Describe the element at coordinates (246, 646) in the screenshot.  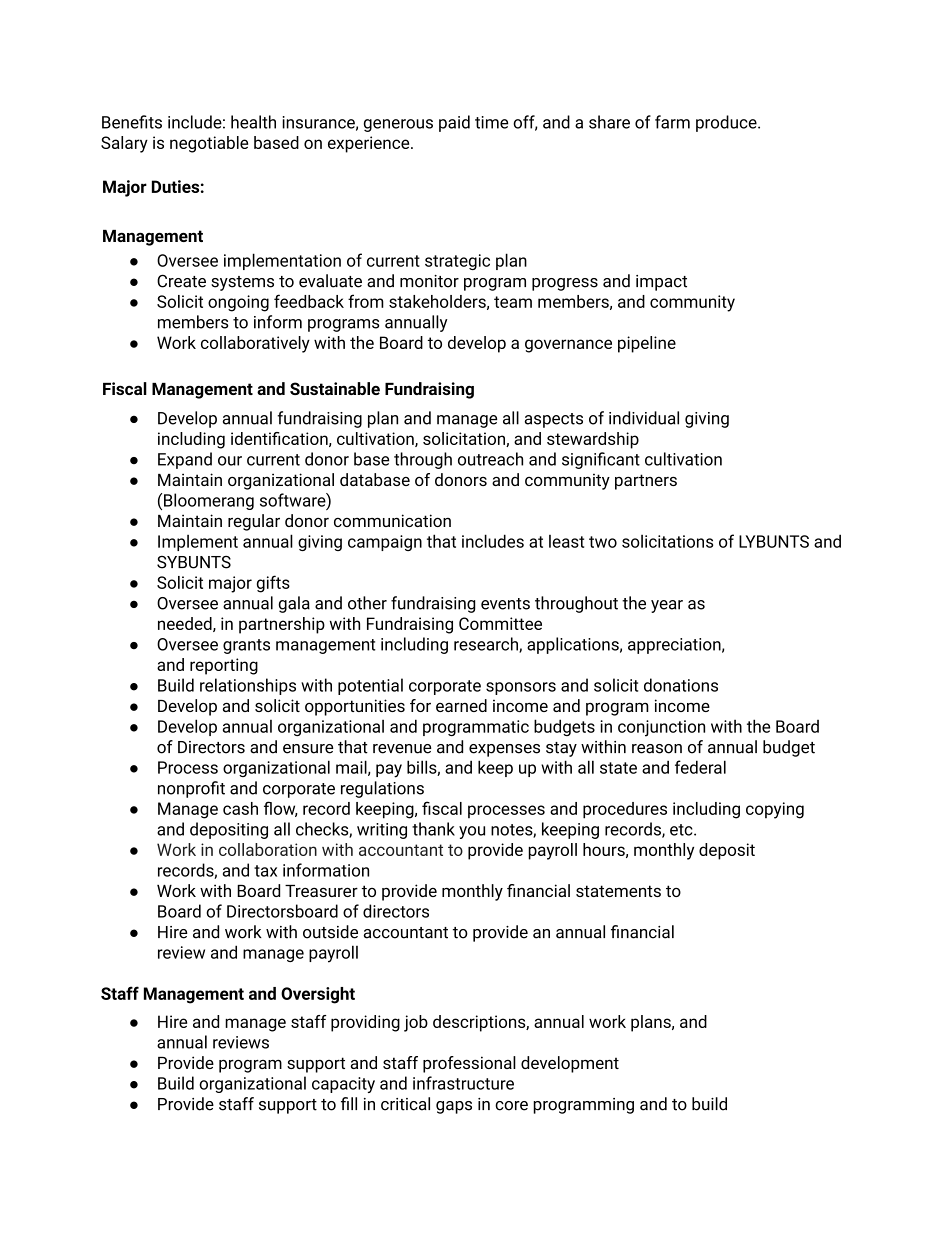
I see `grants` at that location.
